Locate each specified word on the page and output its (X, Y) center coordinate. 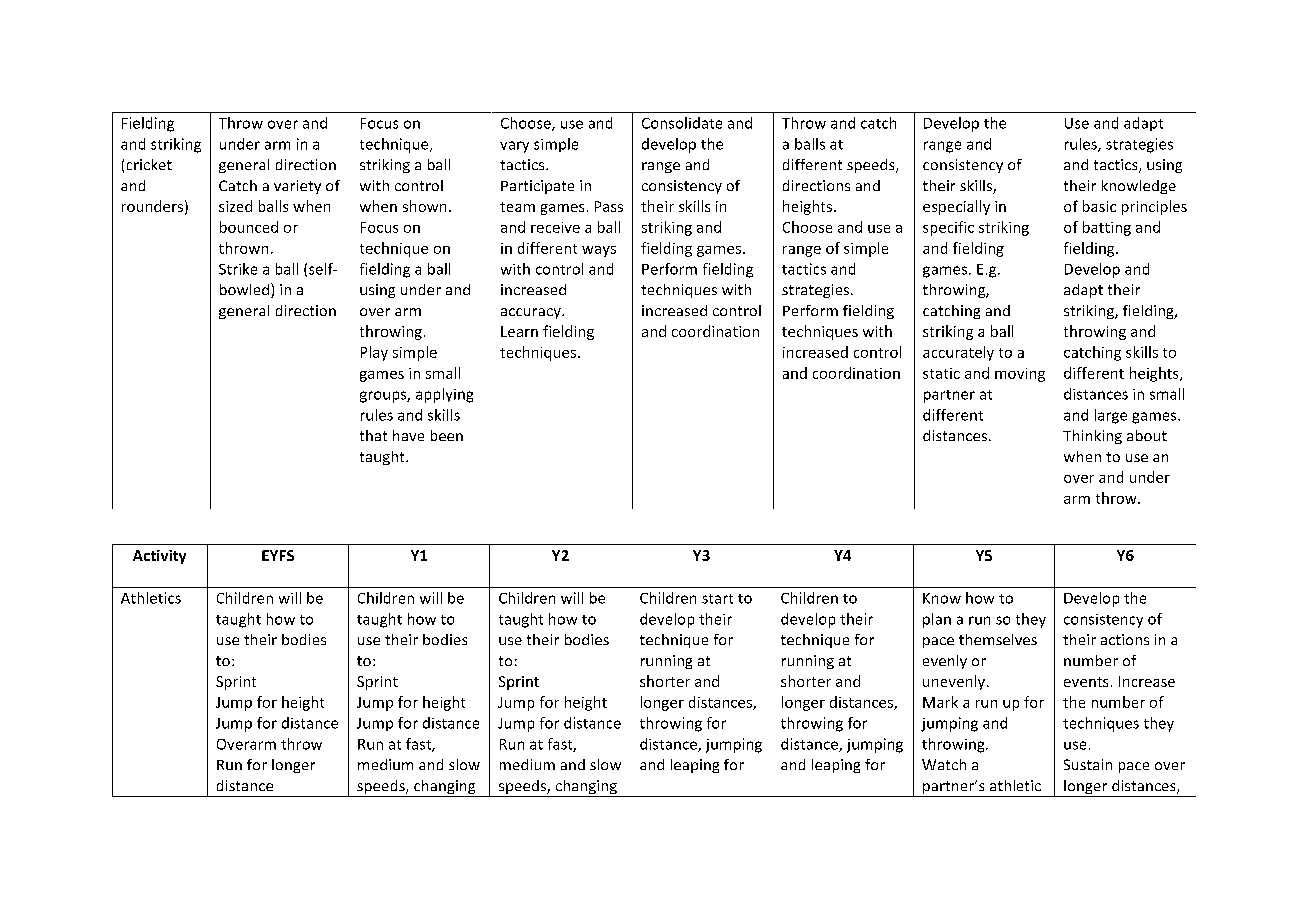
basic (1099, 206)
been (447, 435)
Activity (159, 557)
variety (297, 187)
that (373, 435)
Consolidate (682, 123)
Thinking (1092, 437)
